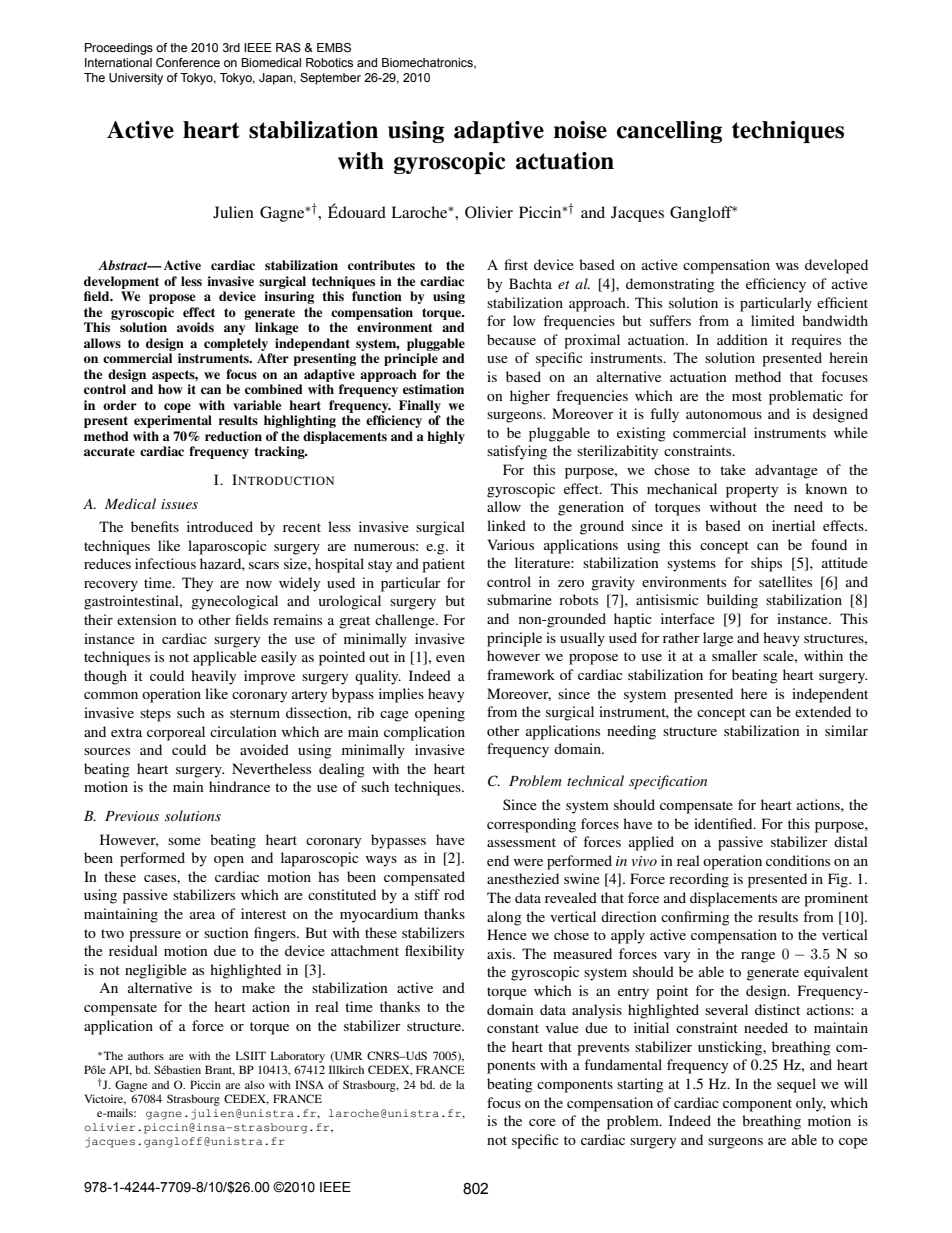 The width and height of the page is (952, 1233). Describe the element at coordinates (669, 132) in the page. I see `cancelling` at that location.
